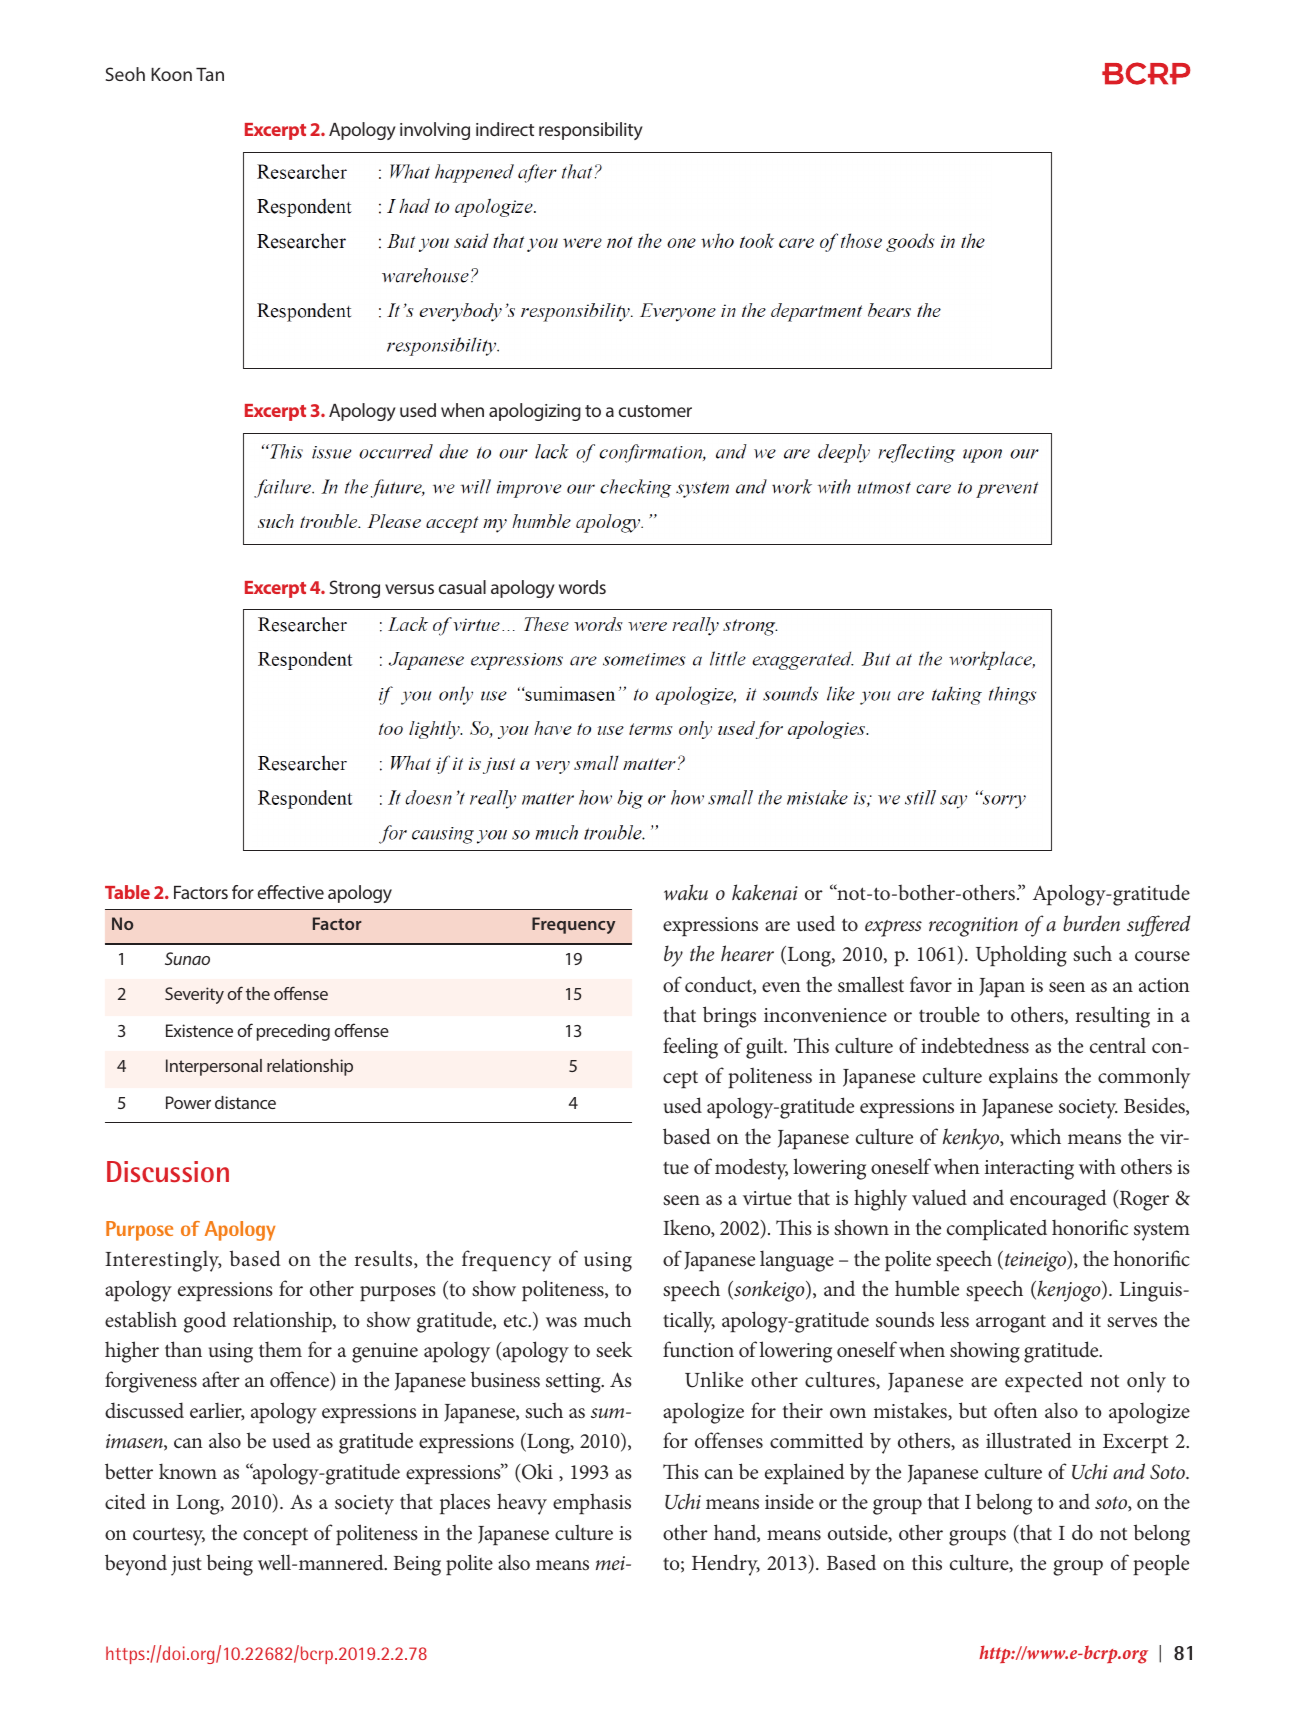 The width and height of the document is (1295, 1726). Describe the element at coordinates (1029, 1170) in the document. I see `interacting` at that location.
